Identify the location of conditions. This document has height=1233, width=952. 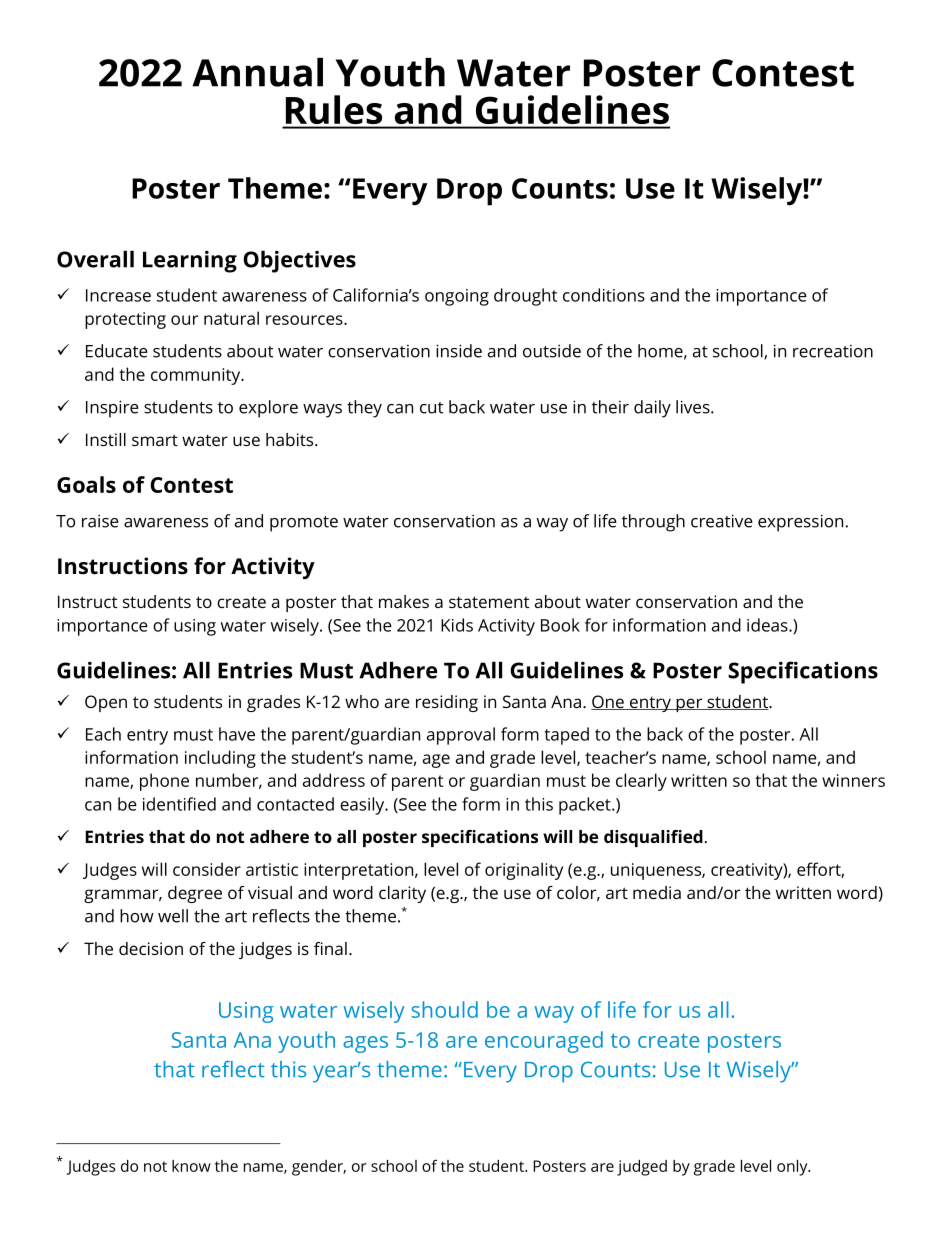
(604, 295).
